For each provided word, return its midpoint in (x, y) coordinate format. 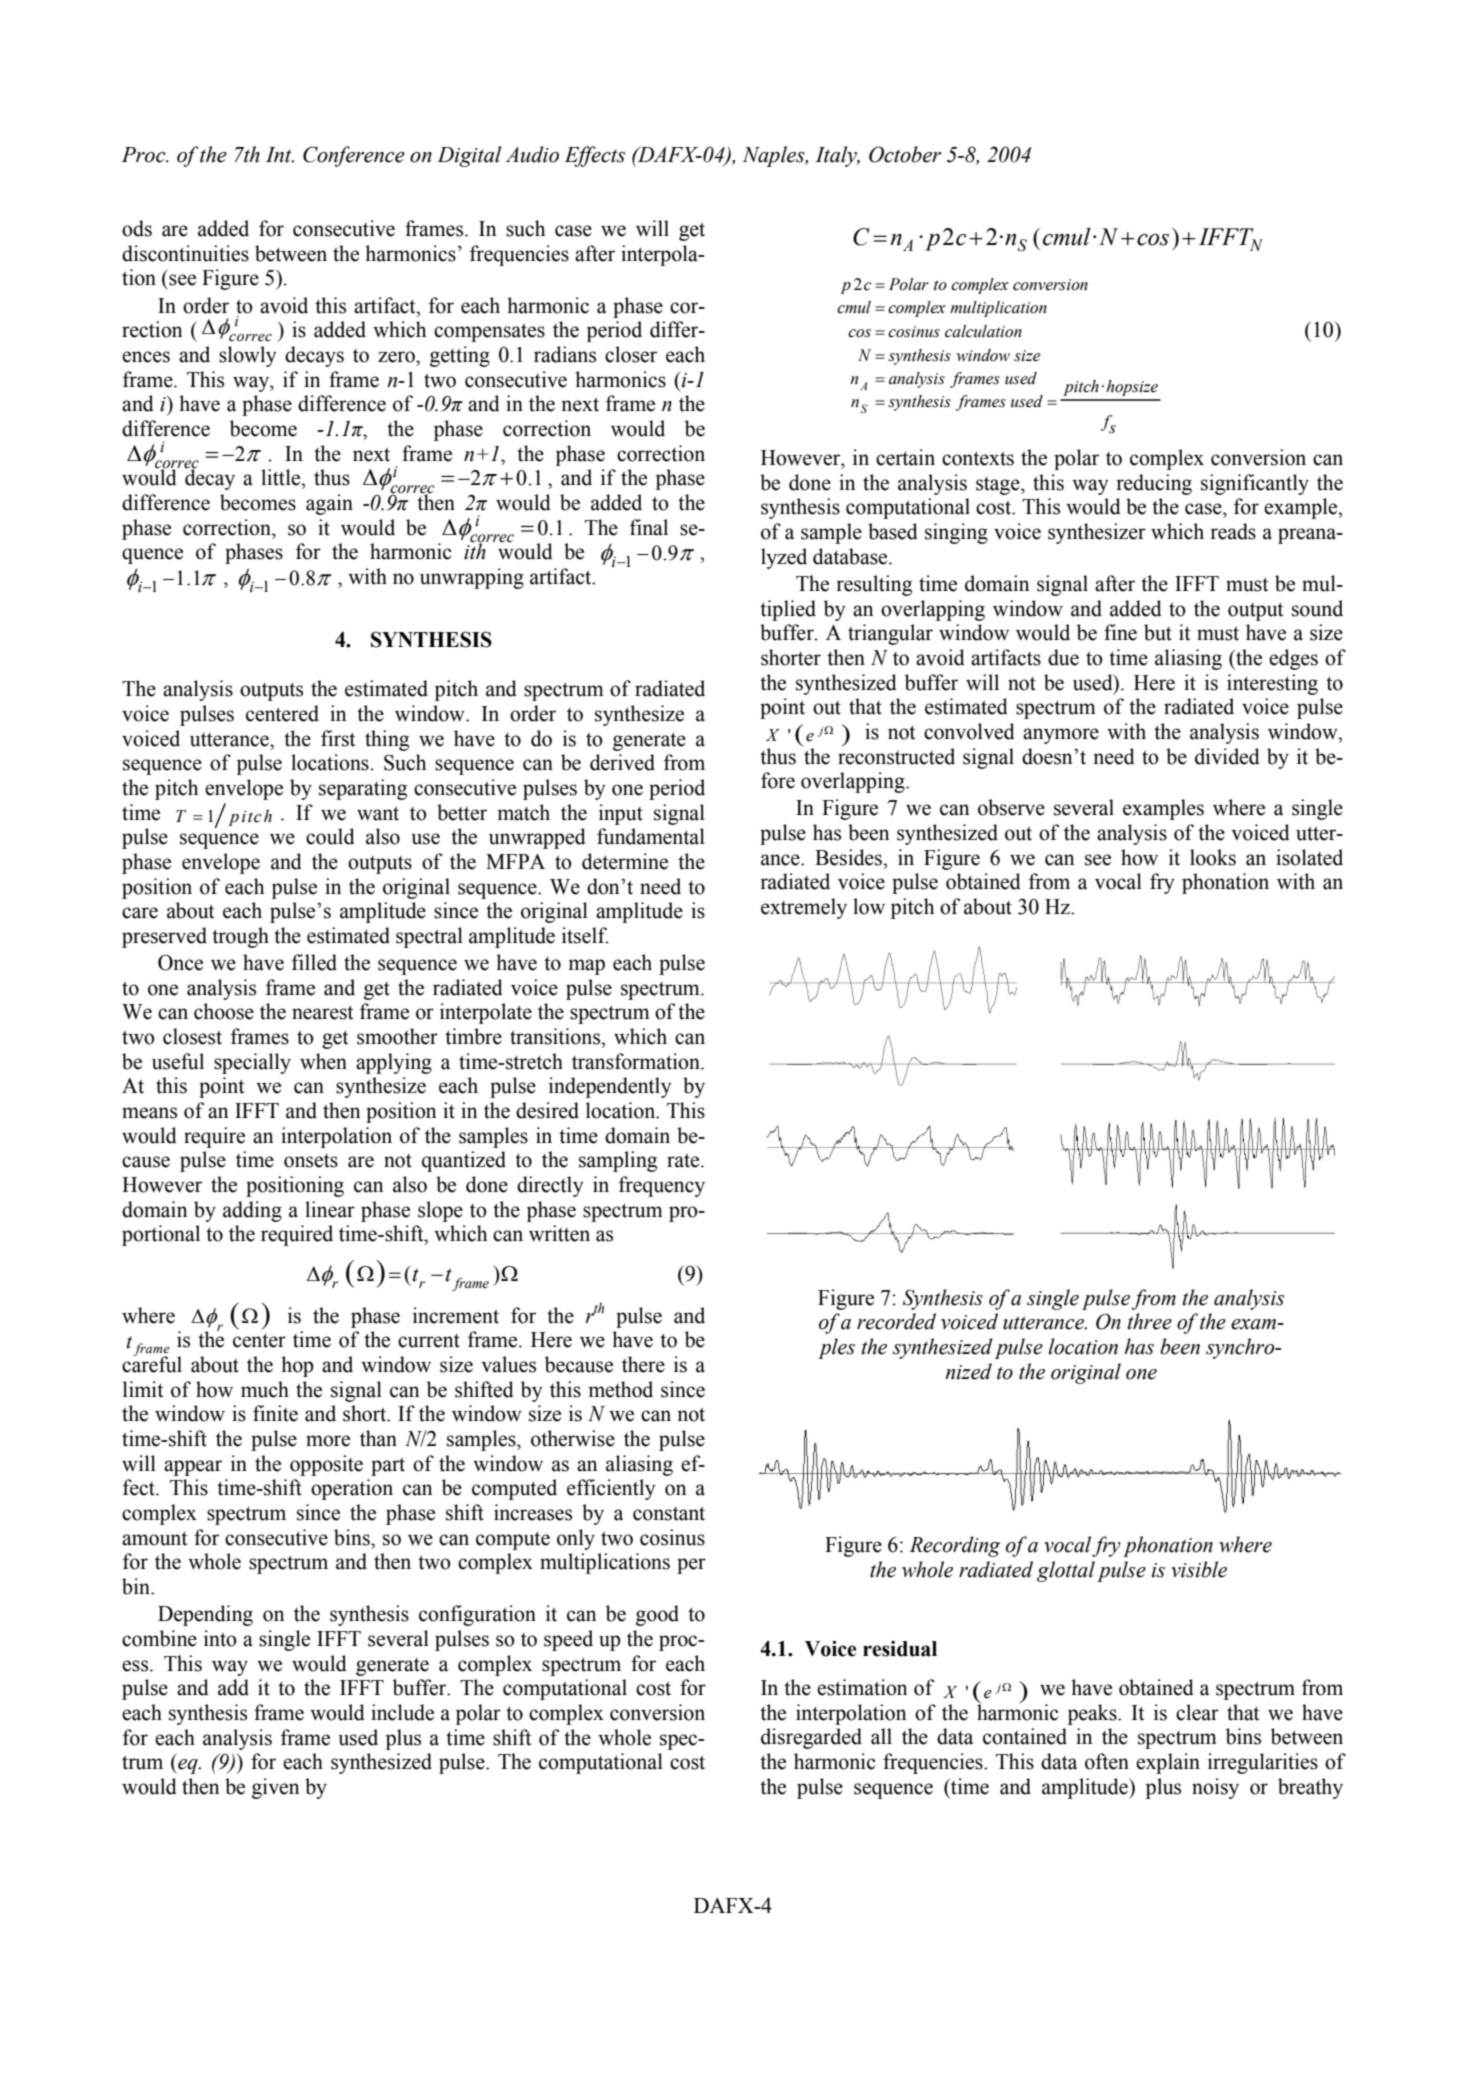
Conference (354, 156)
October (905, 154)
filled (314, 962)
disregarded (811, 1738)
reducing (1154, 484)
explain (1168, 1763)
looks (1213, 857)
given (275, 1788)
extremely (804, 908)
